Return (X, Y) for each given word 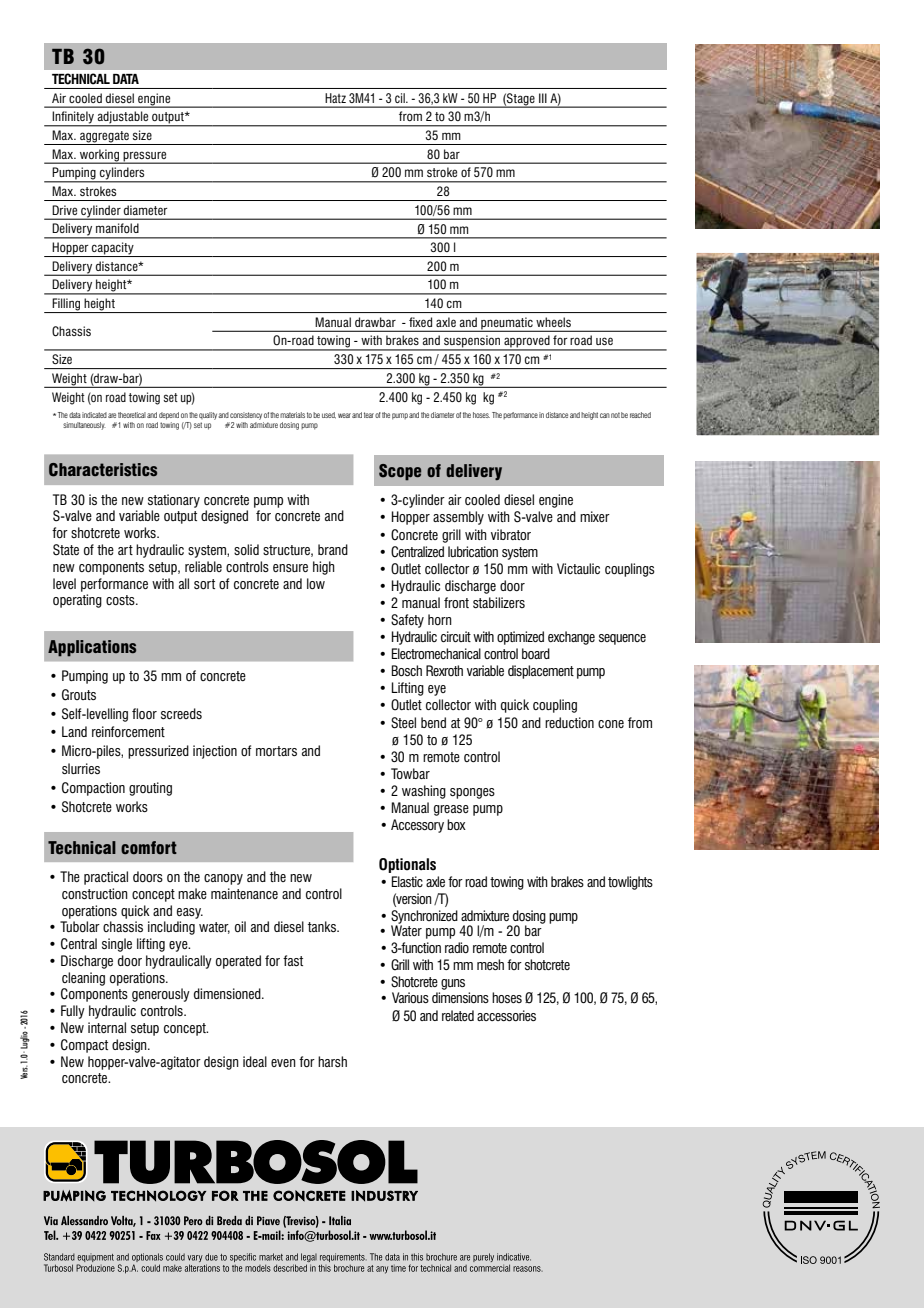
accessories (506, 1015)
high (324, 568)
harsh (332, 1061)
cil (401, 98)
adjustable (123, 118)
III (543, 98)
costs (121, 600)
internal (107, 1027)
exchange (571, 638)
